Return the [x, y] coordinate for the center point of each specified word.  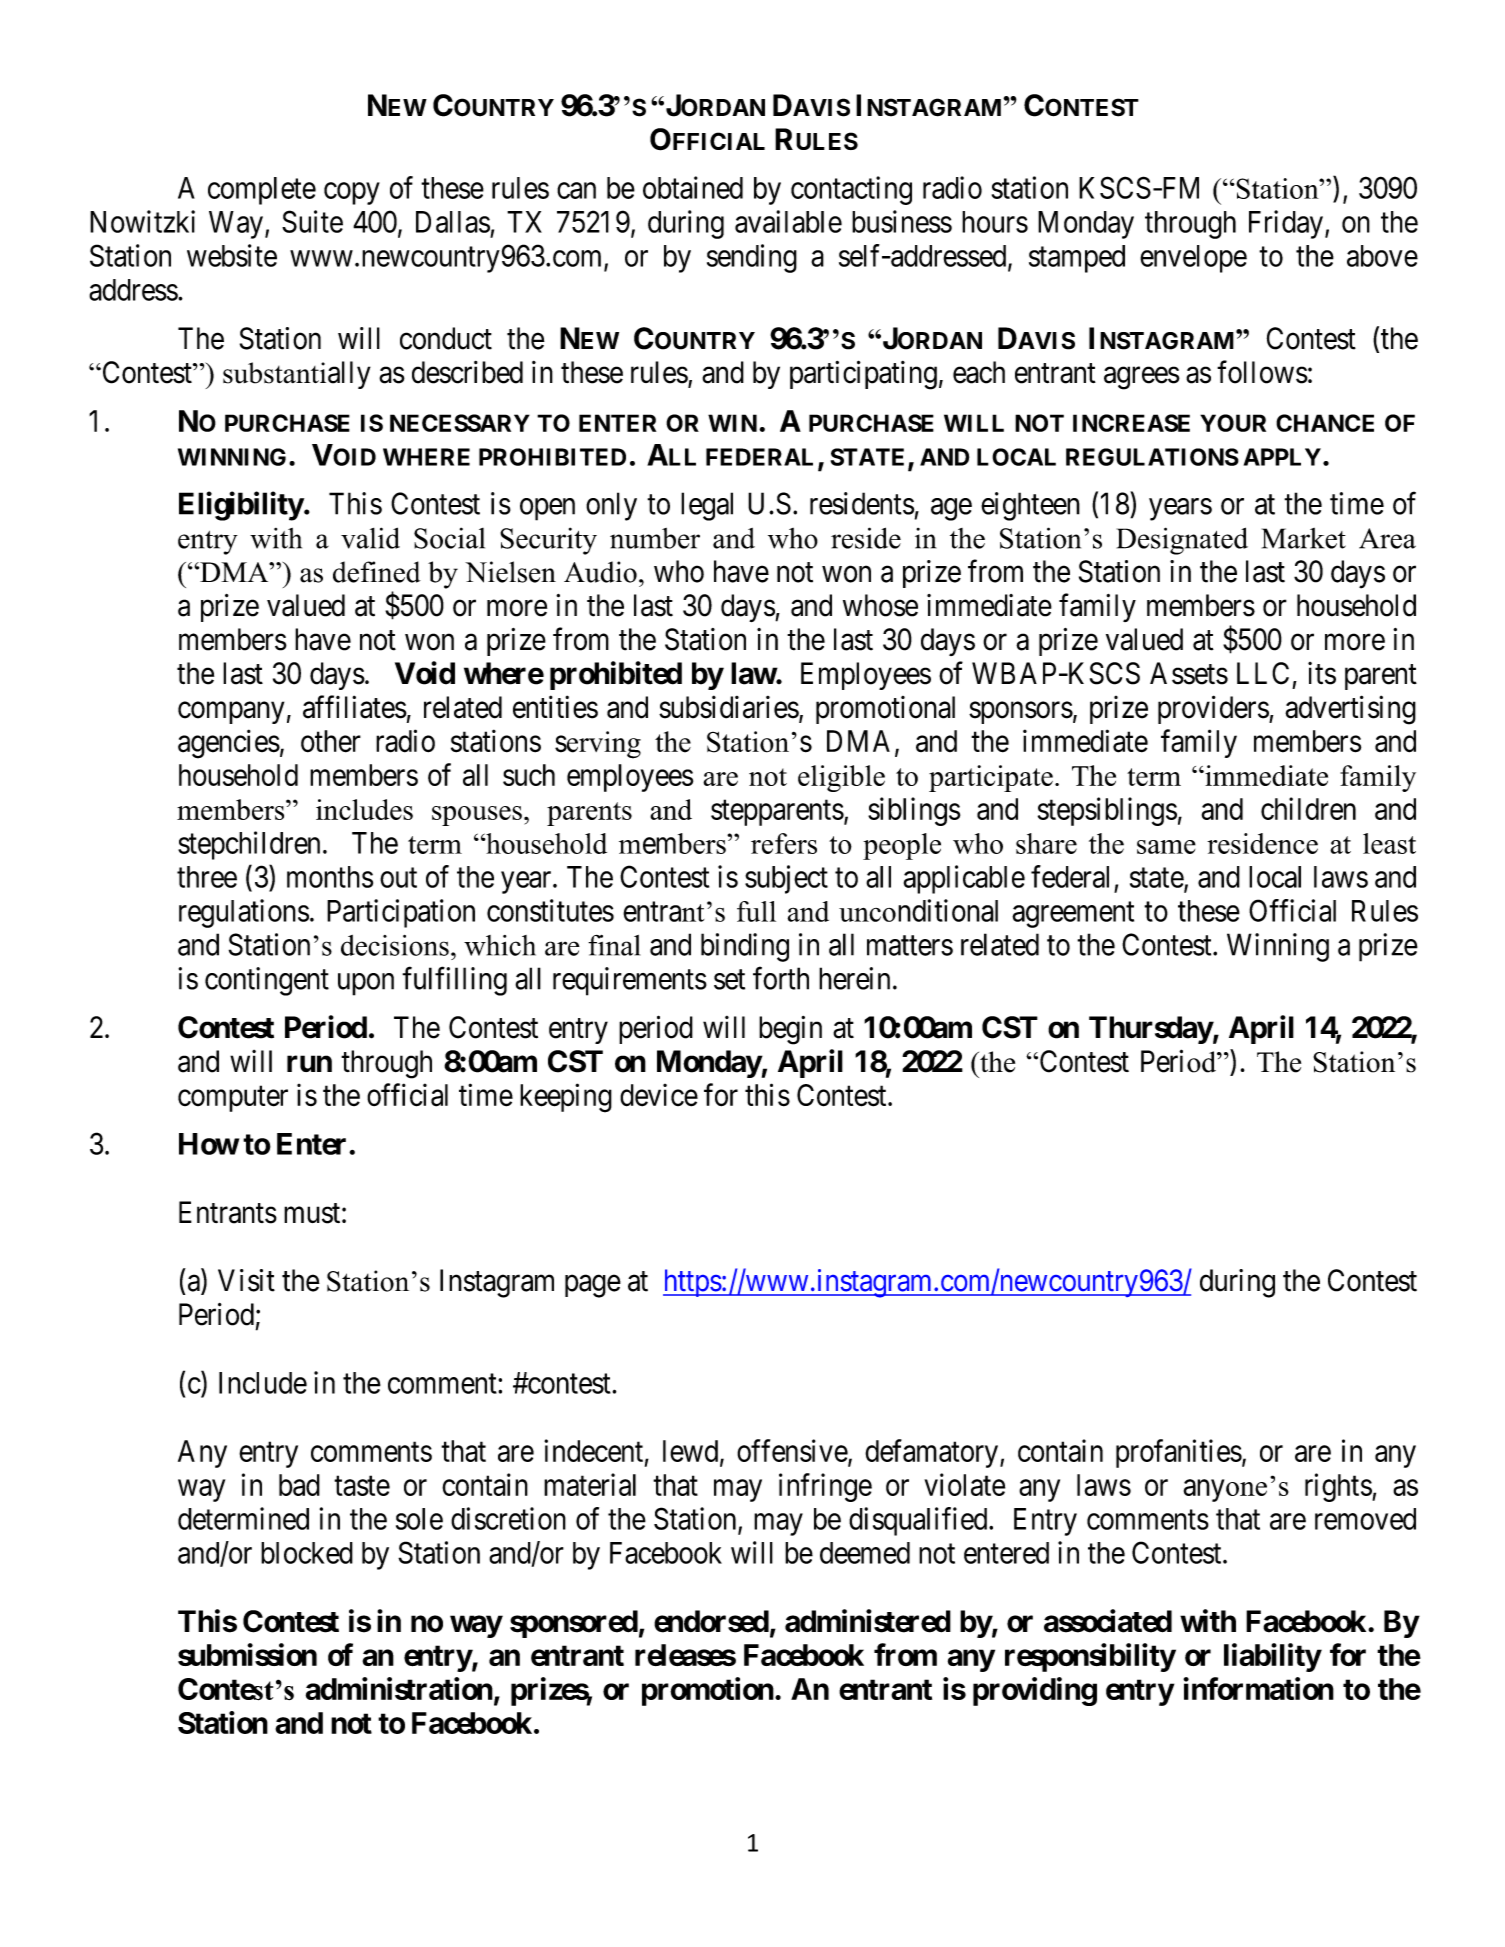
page [593, 1286]
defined [377, 572]
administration [399, 1688]
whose [880, 605]
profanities [1179, 1453]
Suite [312, 221]
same [1166, 847]
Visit [246, 1280]
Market [1304, 538]
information [1258, 1688]
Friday [1286, 224]
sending [752, 258]
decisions [395, 945]
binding [745, 947]
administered [868, 1621]
